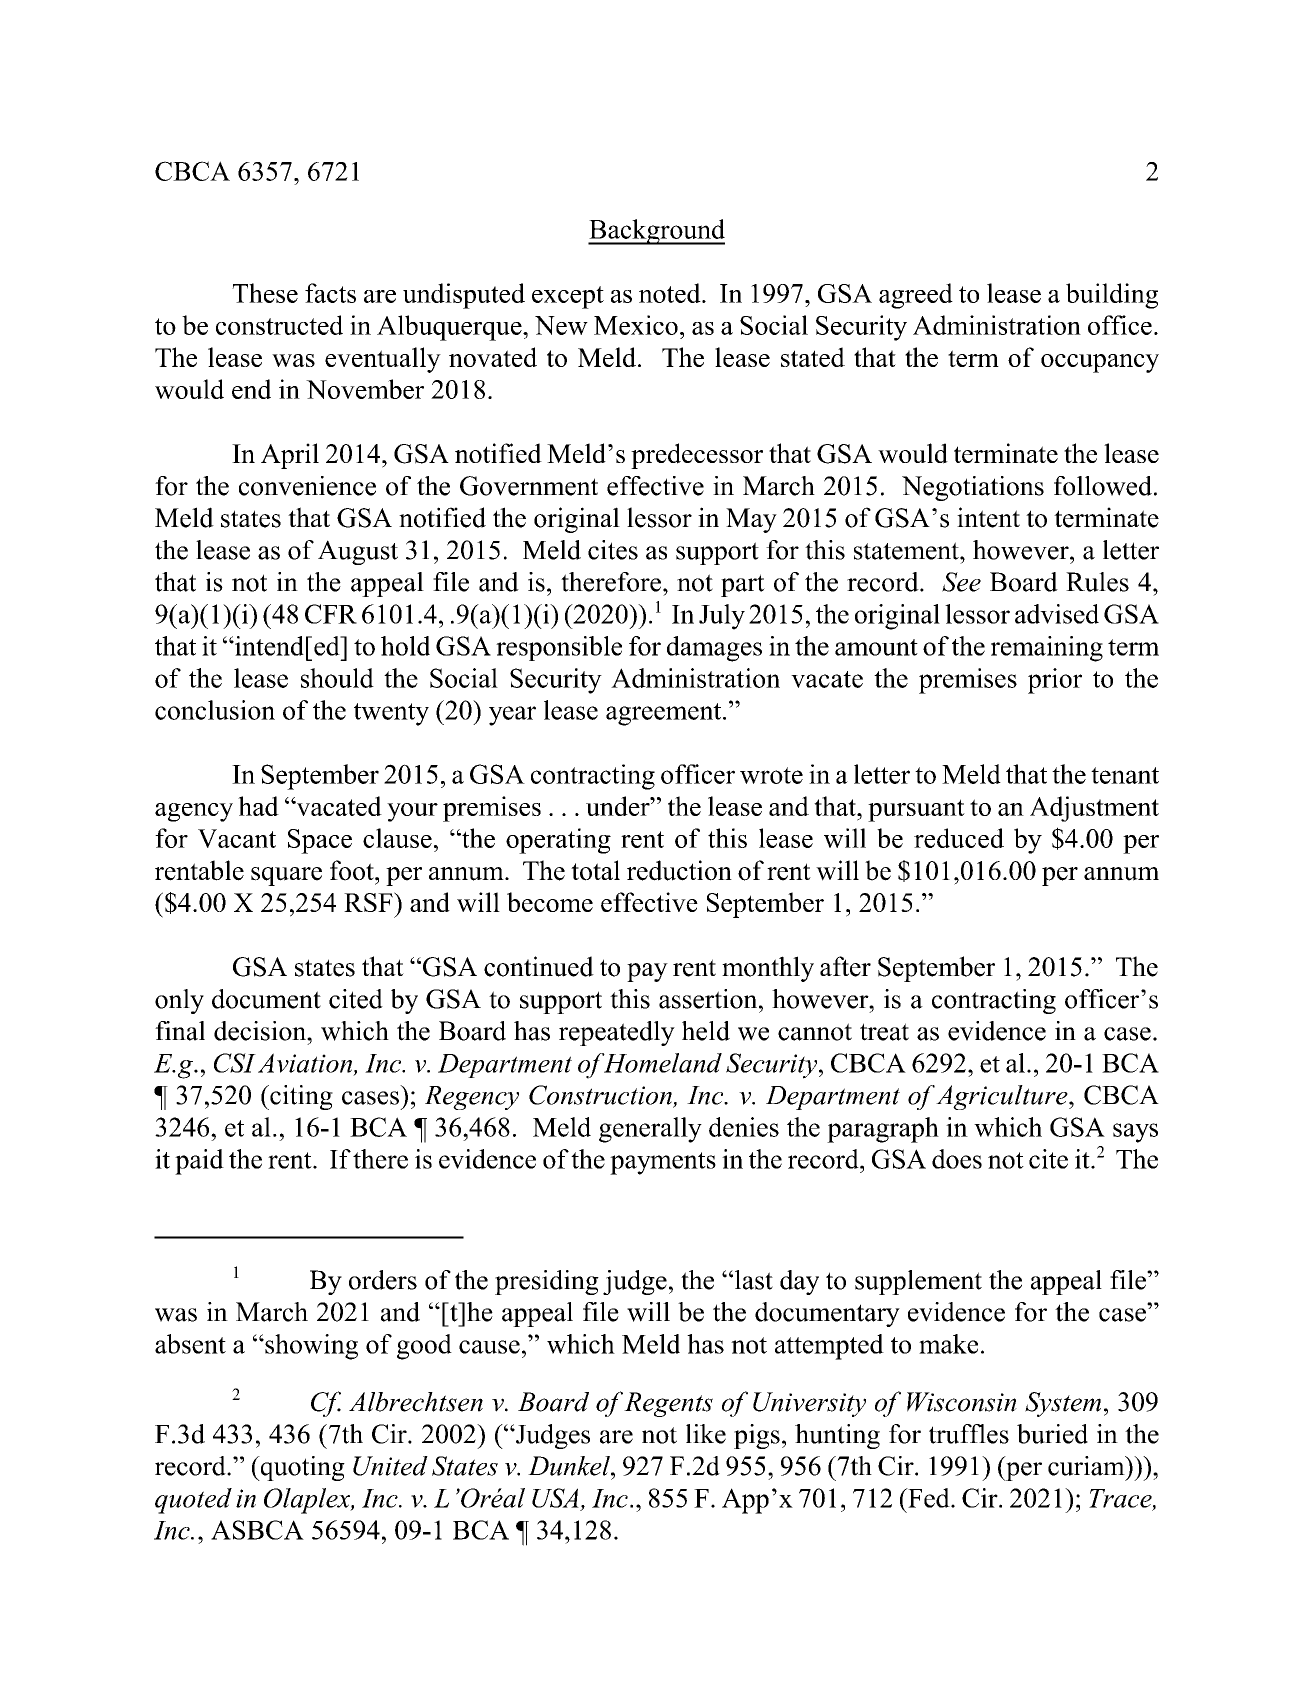 The height and width of the page is (1700, 1314). What do you see at coordinates (301, 1468) in the page?
I see `quoting` at bounding box center [301, 1468].
